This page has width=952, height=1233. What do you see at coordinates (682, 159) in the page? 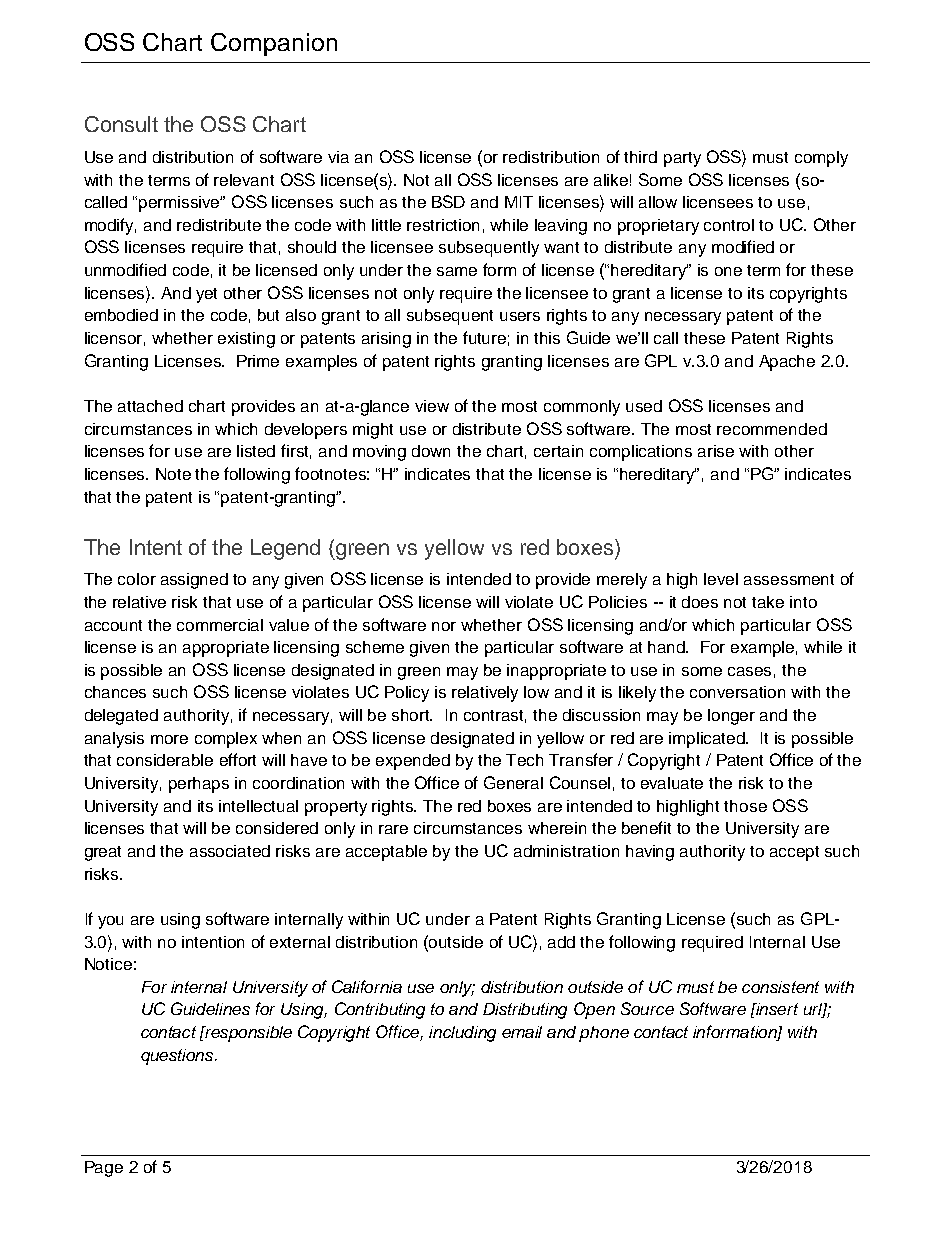
I see `party` at bounding box center [682, 159].
